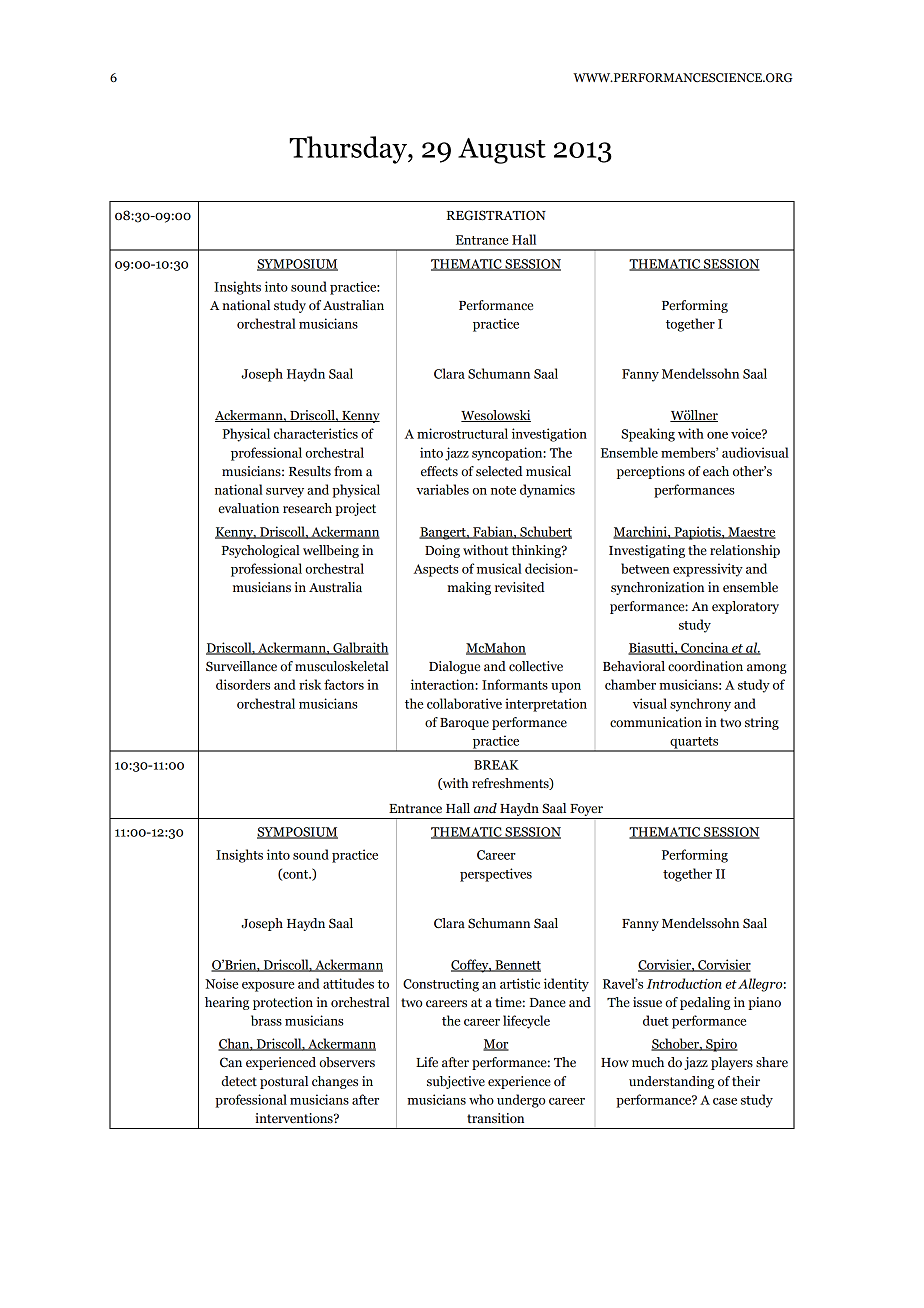 This screenshot has width=924, height=1308. I want to click on who, so click(481, 1099).
